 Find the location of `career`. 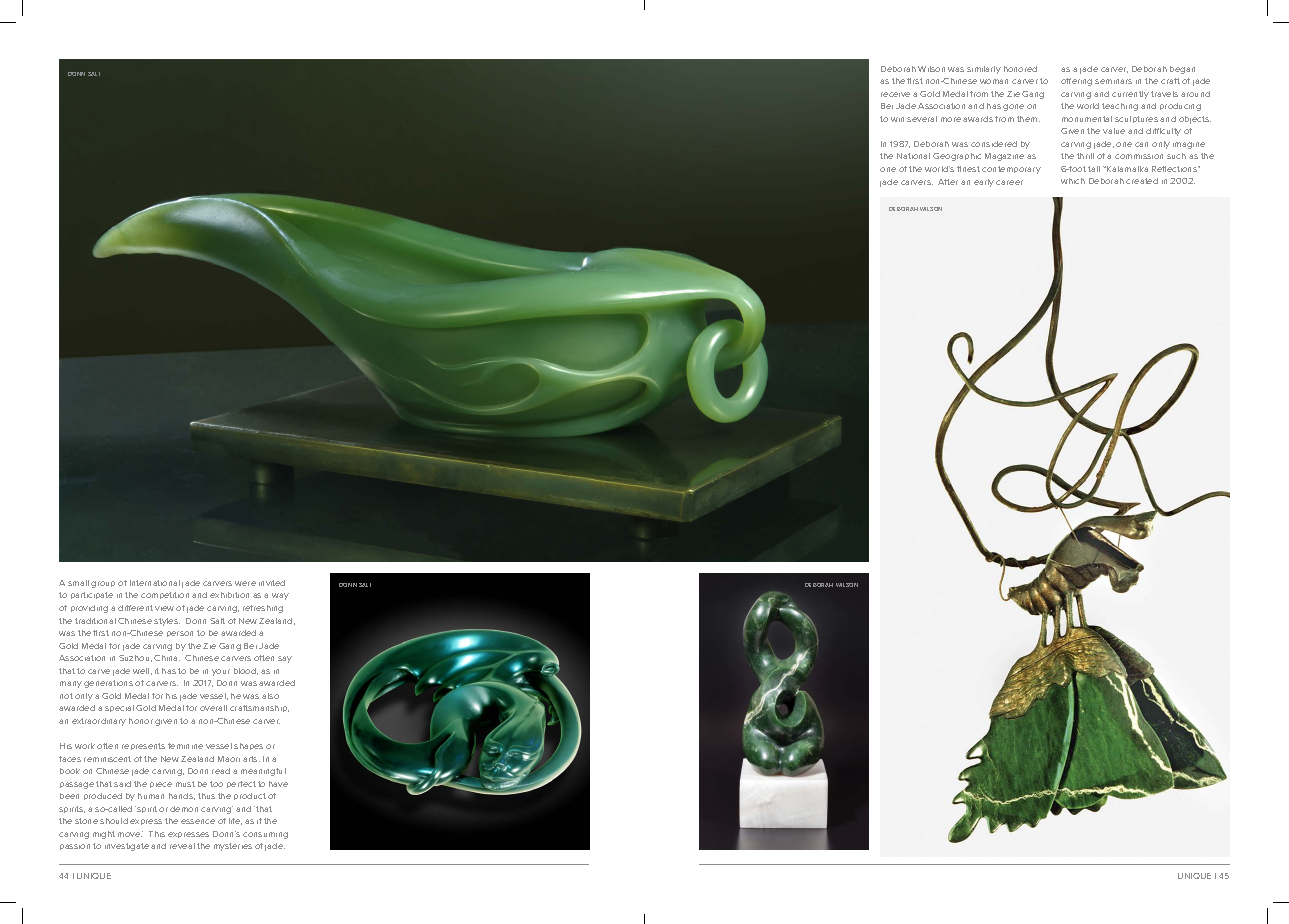

career is located at coordinates (1009, 182).
